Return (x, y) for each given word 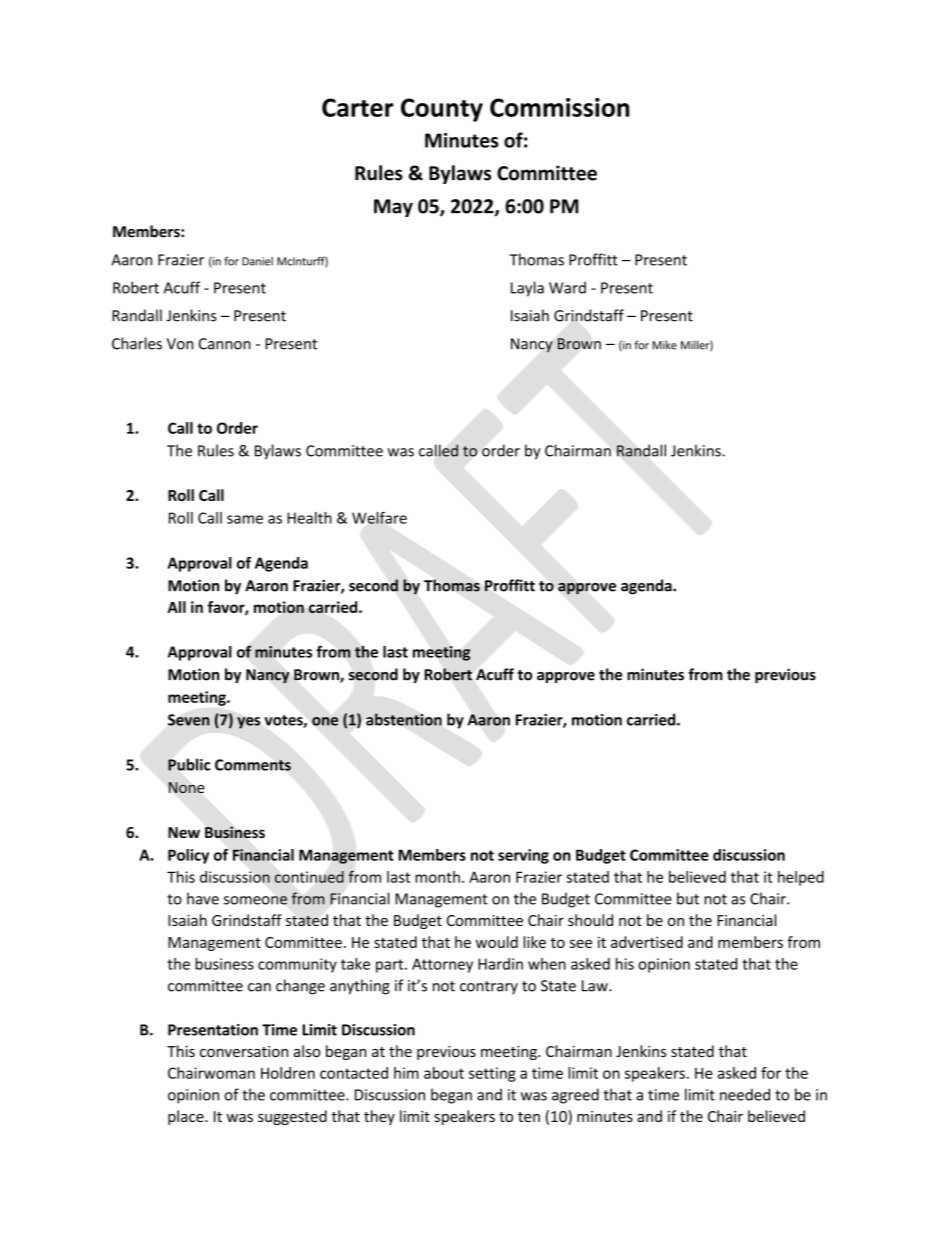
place (187, 1117)
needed (745, 1094)
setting (492, 1074)
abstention (404, 719)
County (442, 110)
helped (801, 878)
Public (189, 764)
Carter (357, 107)
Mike (665, 345)
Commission (559, 107)
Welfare (379, 517)
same (245, 519)
